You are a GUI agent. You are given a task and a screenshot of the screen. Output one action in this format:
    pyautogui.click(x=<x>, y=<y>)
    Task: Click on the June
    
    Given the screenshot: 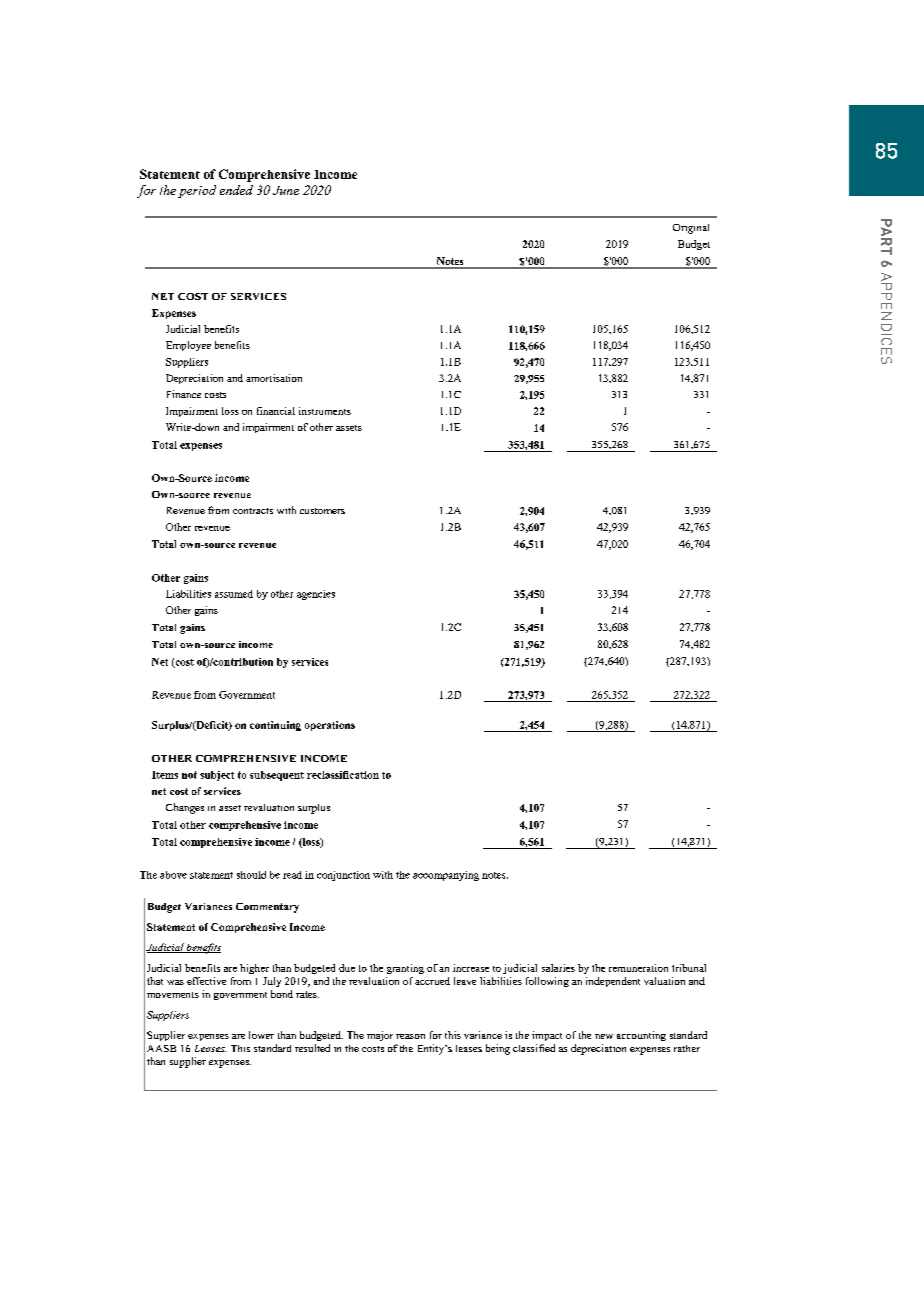 What is the action you would take?
    pyautogui.click(x=286, y=190)
